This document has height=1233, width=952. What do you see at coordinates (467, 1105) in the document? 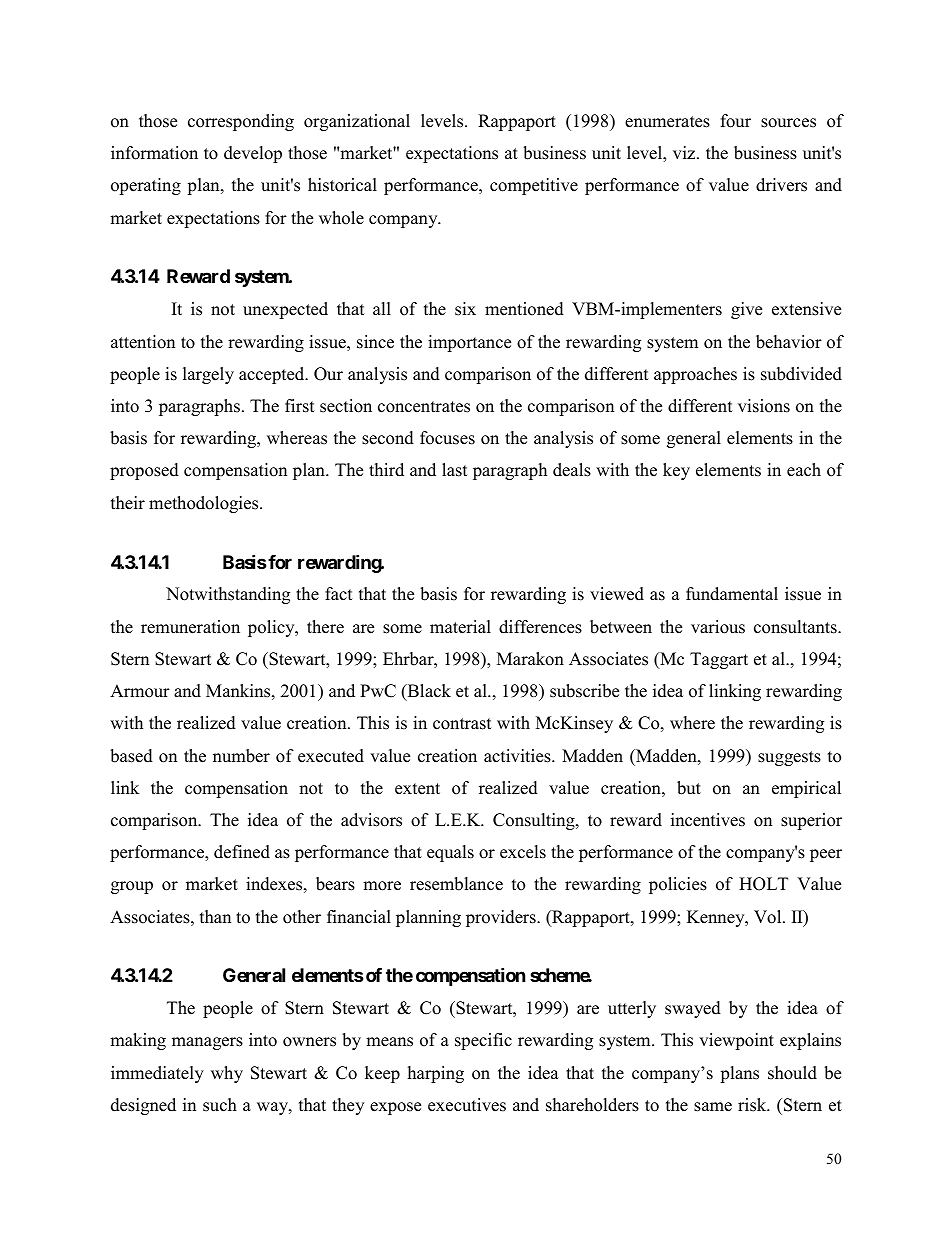
I see `executives` at bounding box center [467, 1105].
